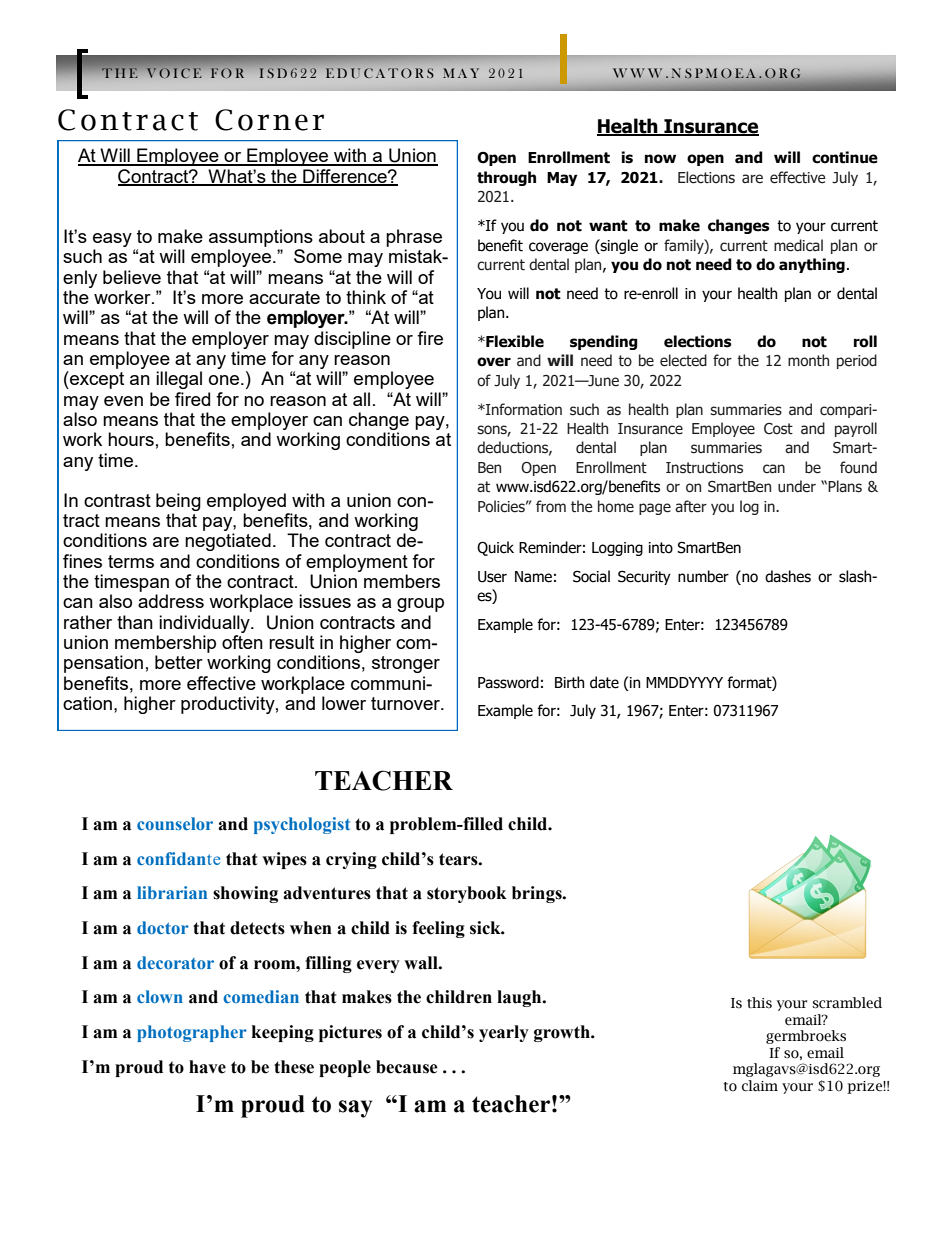 The image size is (952, 1233). I want to click on have, so click(207, 1067).
